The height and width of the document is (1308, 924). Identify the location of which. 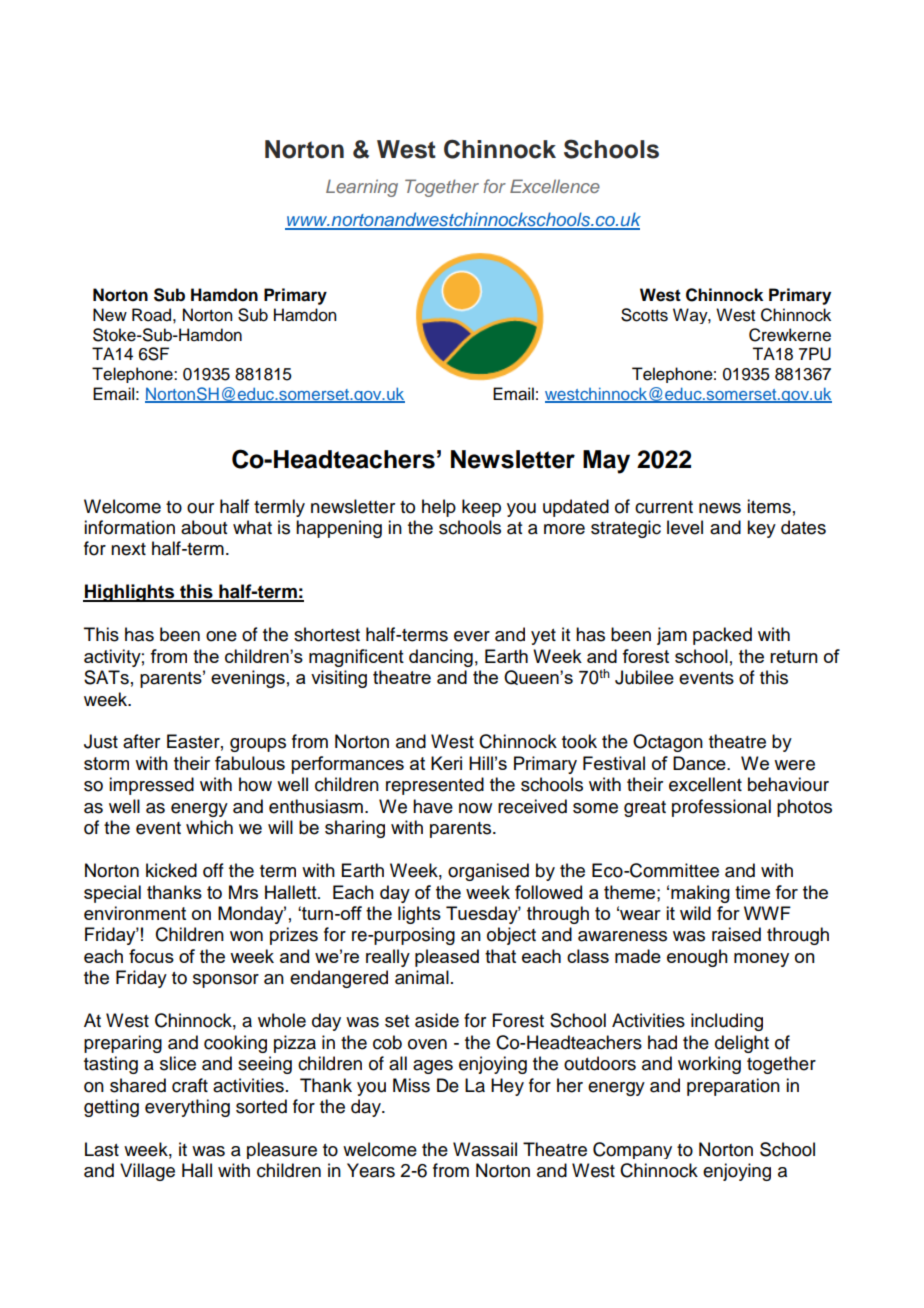
(209, 827).
